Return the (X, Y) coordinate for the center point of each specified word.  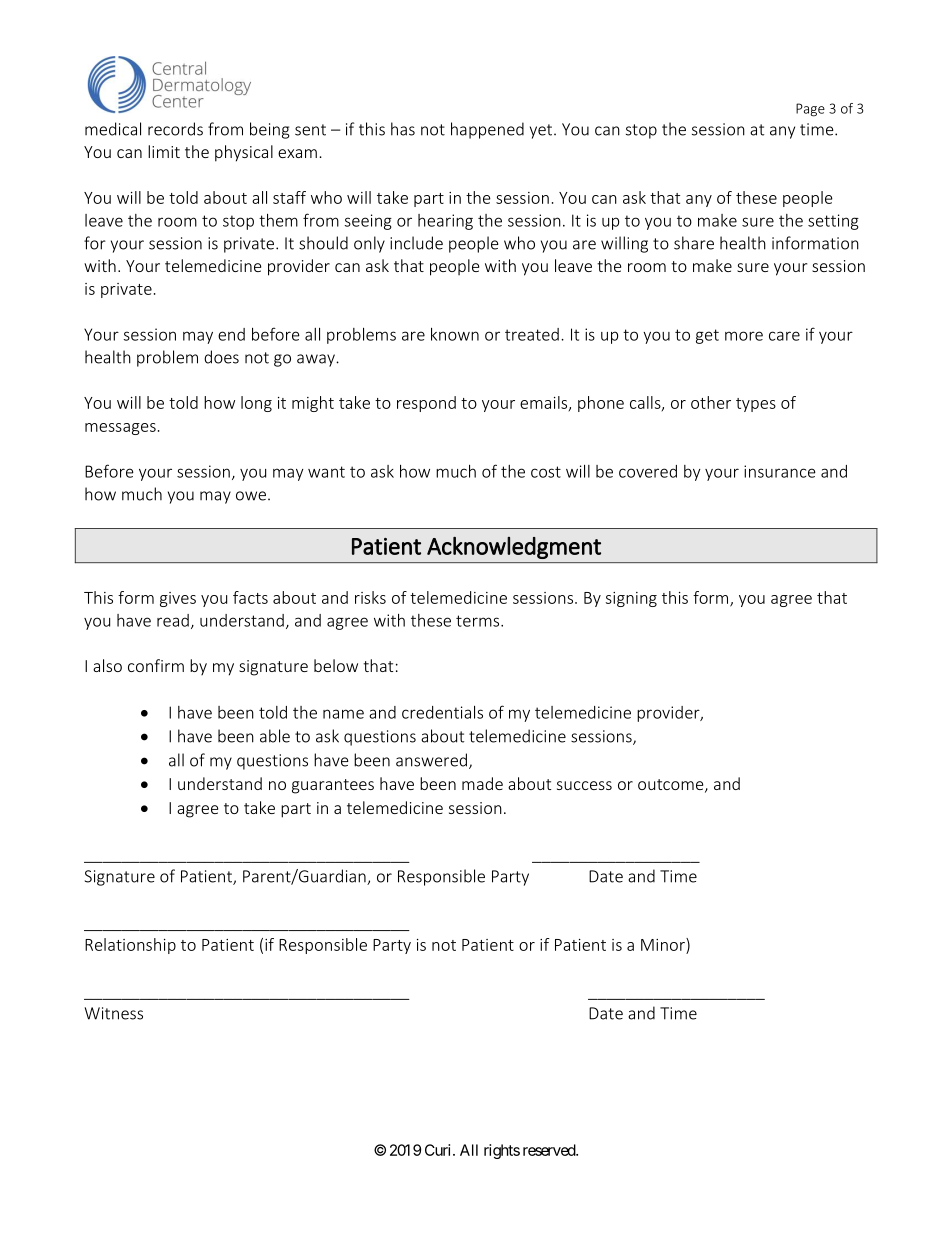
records (175, 129)
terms (479, 621)
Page (810, 110)
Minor (664, 944)
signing (631, 599)
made (482, 783)
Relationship (130, 946)
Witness (114, 1013)
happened (487, 130)
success (584, 785)
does (221, 357)
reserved (550, 1150)
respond (426, 404)
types (756, 405)
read (173, 620)
